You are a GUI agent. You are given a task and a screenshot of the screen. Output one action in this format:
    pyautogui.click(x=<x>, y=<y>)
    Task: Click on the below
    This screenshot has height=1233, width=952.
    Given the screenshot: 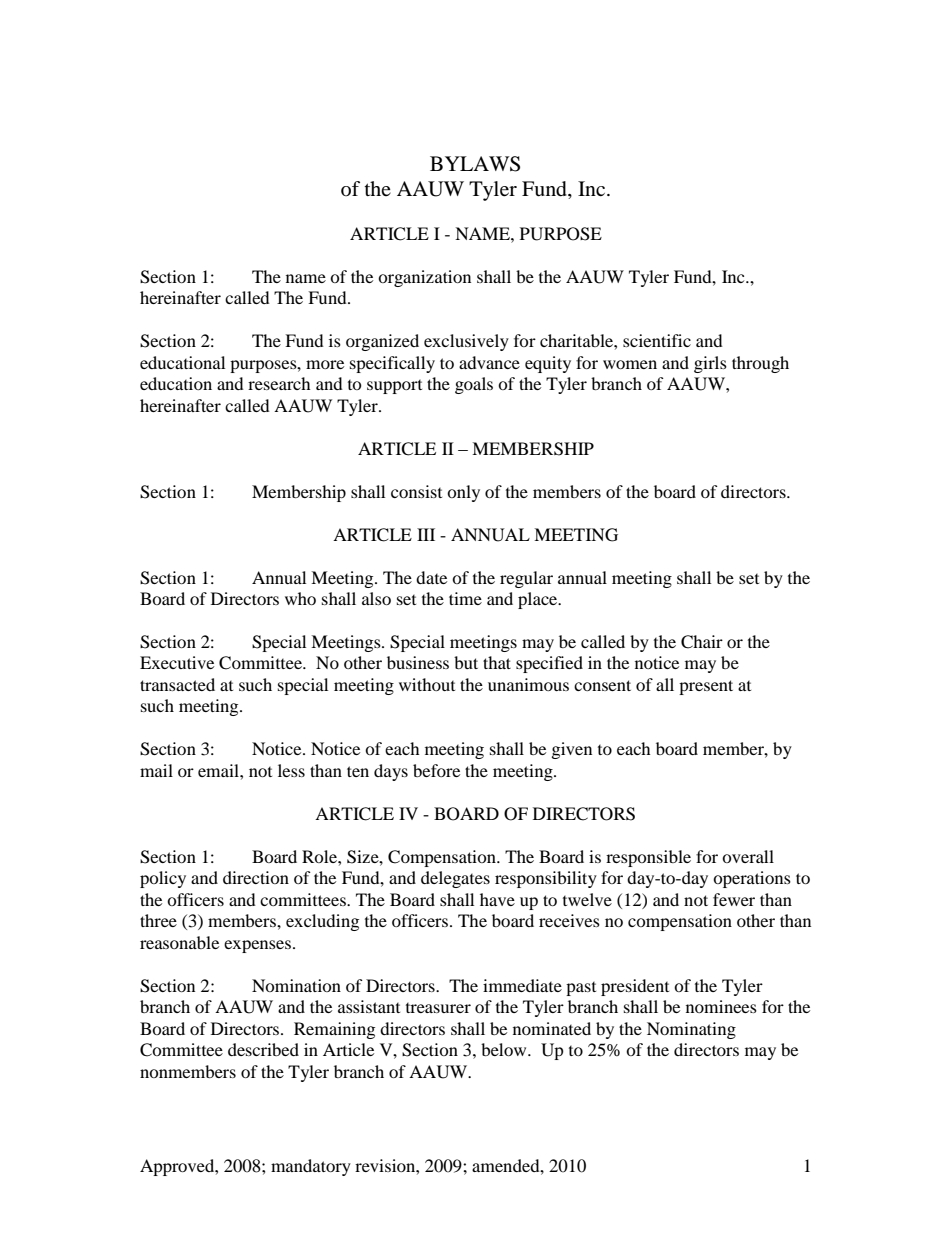 What is the action you would take?
    pyautogui.click(x=505, y=1049)
